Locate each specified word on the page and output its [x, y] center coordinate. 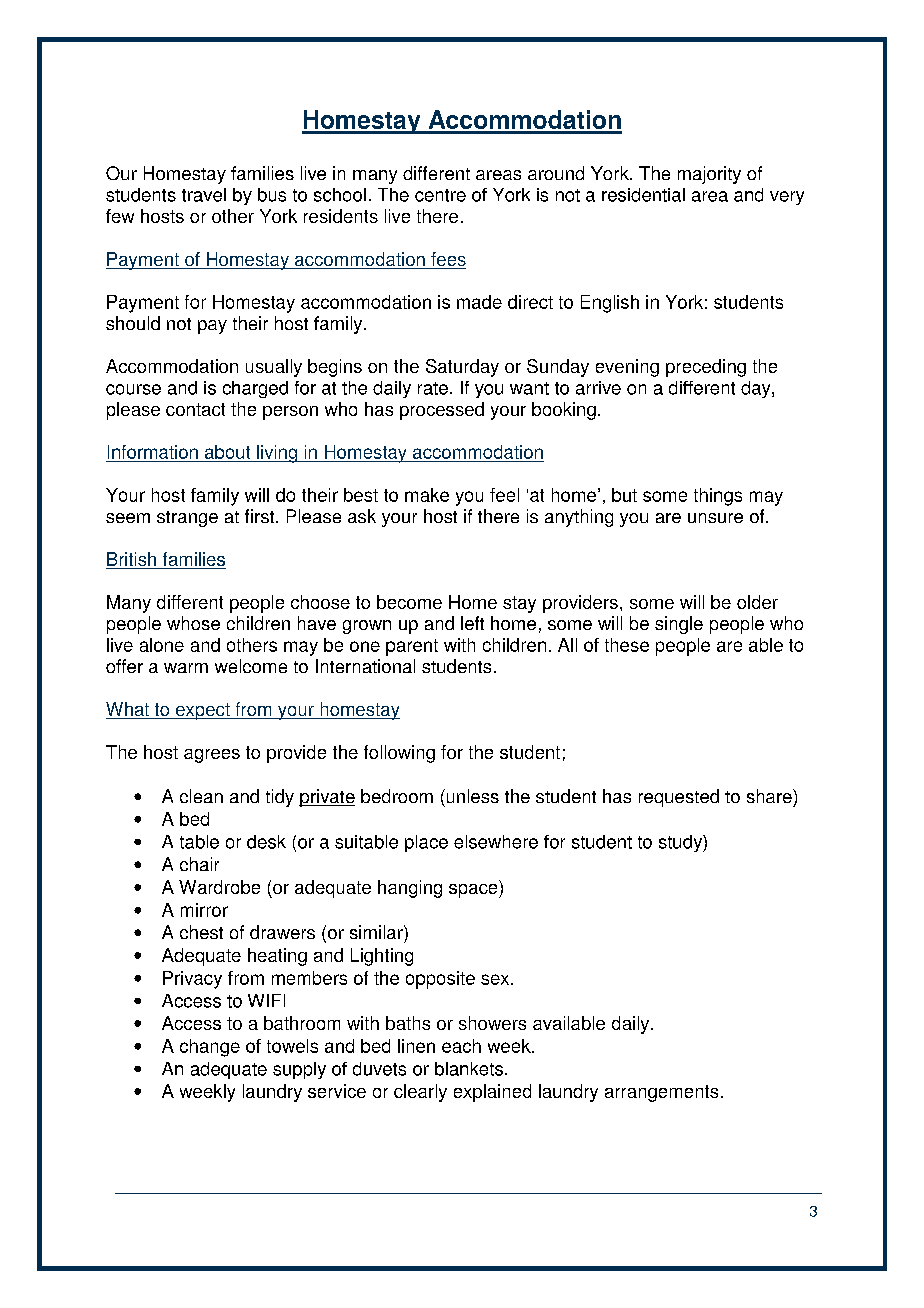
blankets [469, 1069]
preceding [706, 368]
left [472, 623]
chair [199, 864]
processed [442, 411]
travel [204, 195]
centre [440, 195]
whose [193, 623]
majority [709, 175]
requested [679, 798]
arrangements [661, 1093]
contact [195, 409]
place [426, 843]
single [679, 625]
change [210, 1048]
